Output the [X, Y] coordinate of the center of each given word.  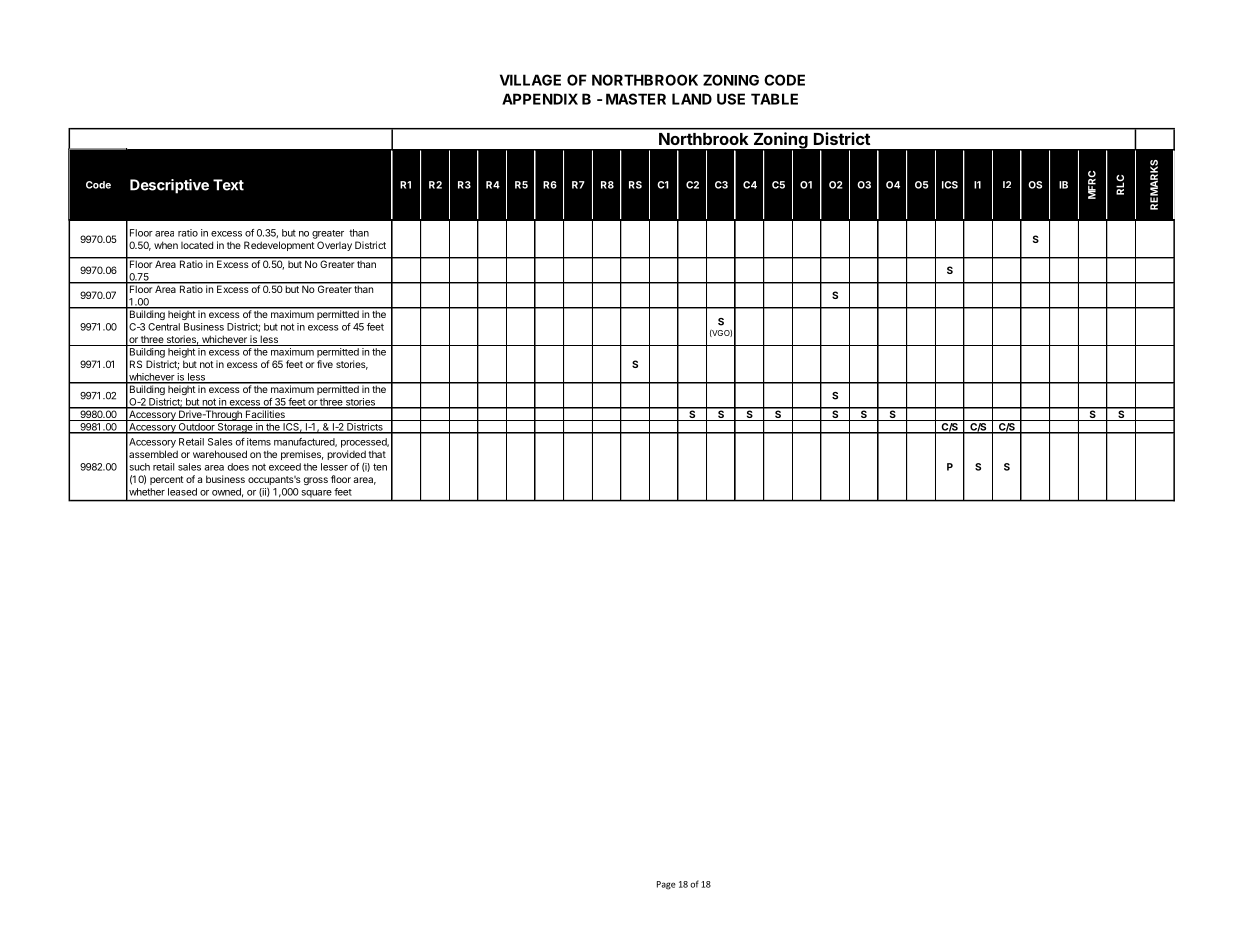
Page [666, 885]
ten [380, 467]
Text [228, 185]
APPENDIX [540, 99]
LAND [692, 99]
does [238, 467]
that [377, 454]
